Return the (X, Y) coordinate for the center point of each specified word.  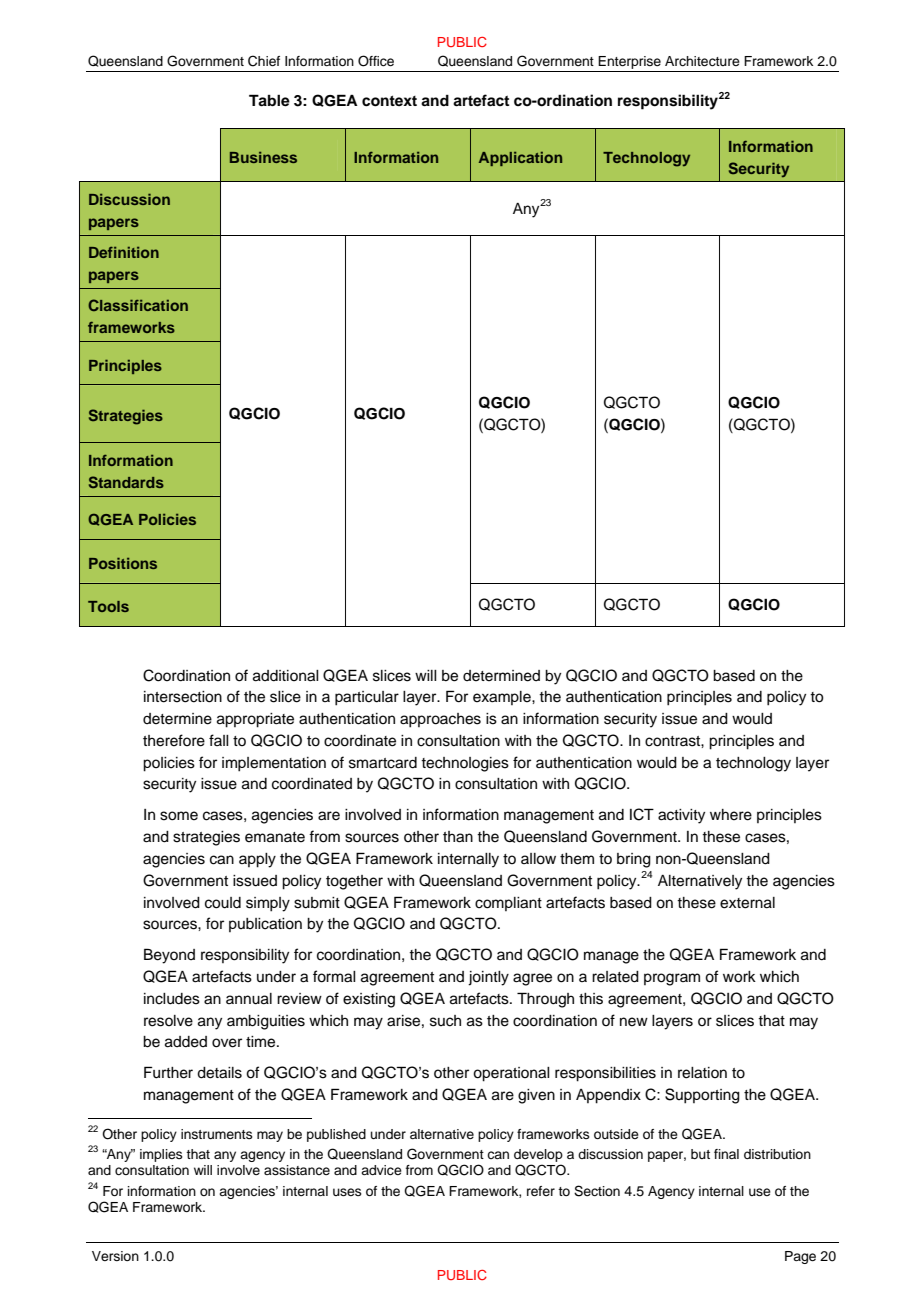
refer (541, 1191)
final (726, 1154)
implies (161, 1155)
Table (269, 100)
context (389, 101)
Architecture (702, 61)
